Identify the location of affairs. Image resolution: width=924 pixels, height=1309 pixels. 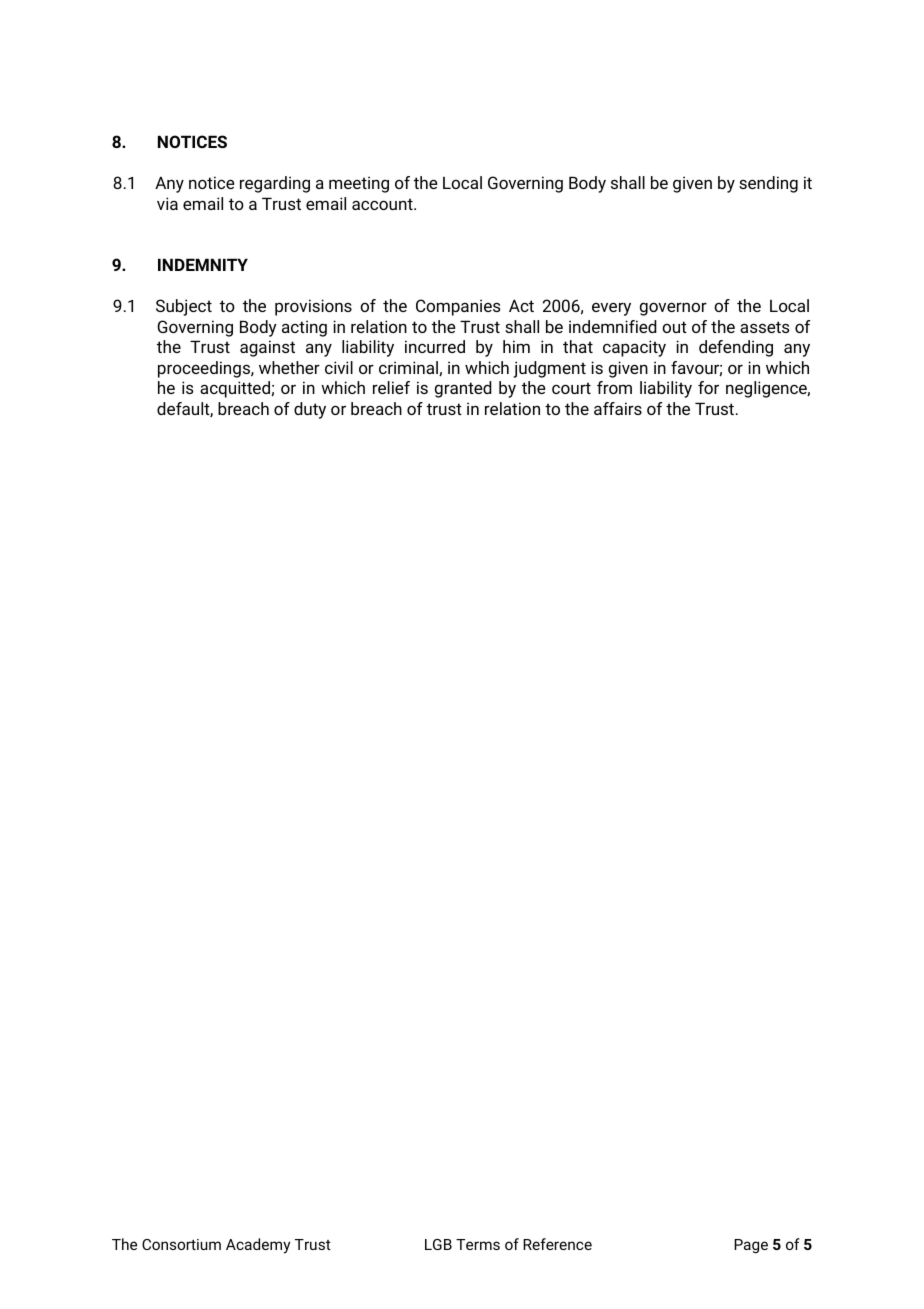
(618, 408).
